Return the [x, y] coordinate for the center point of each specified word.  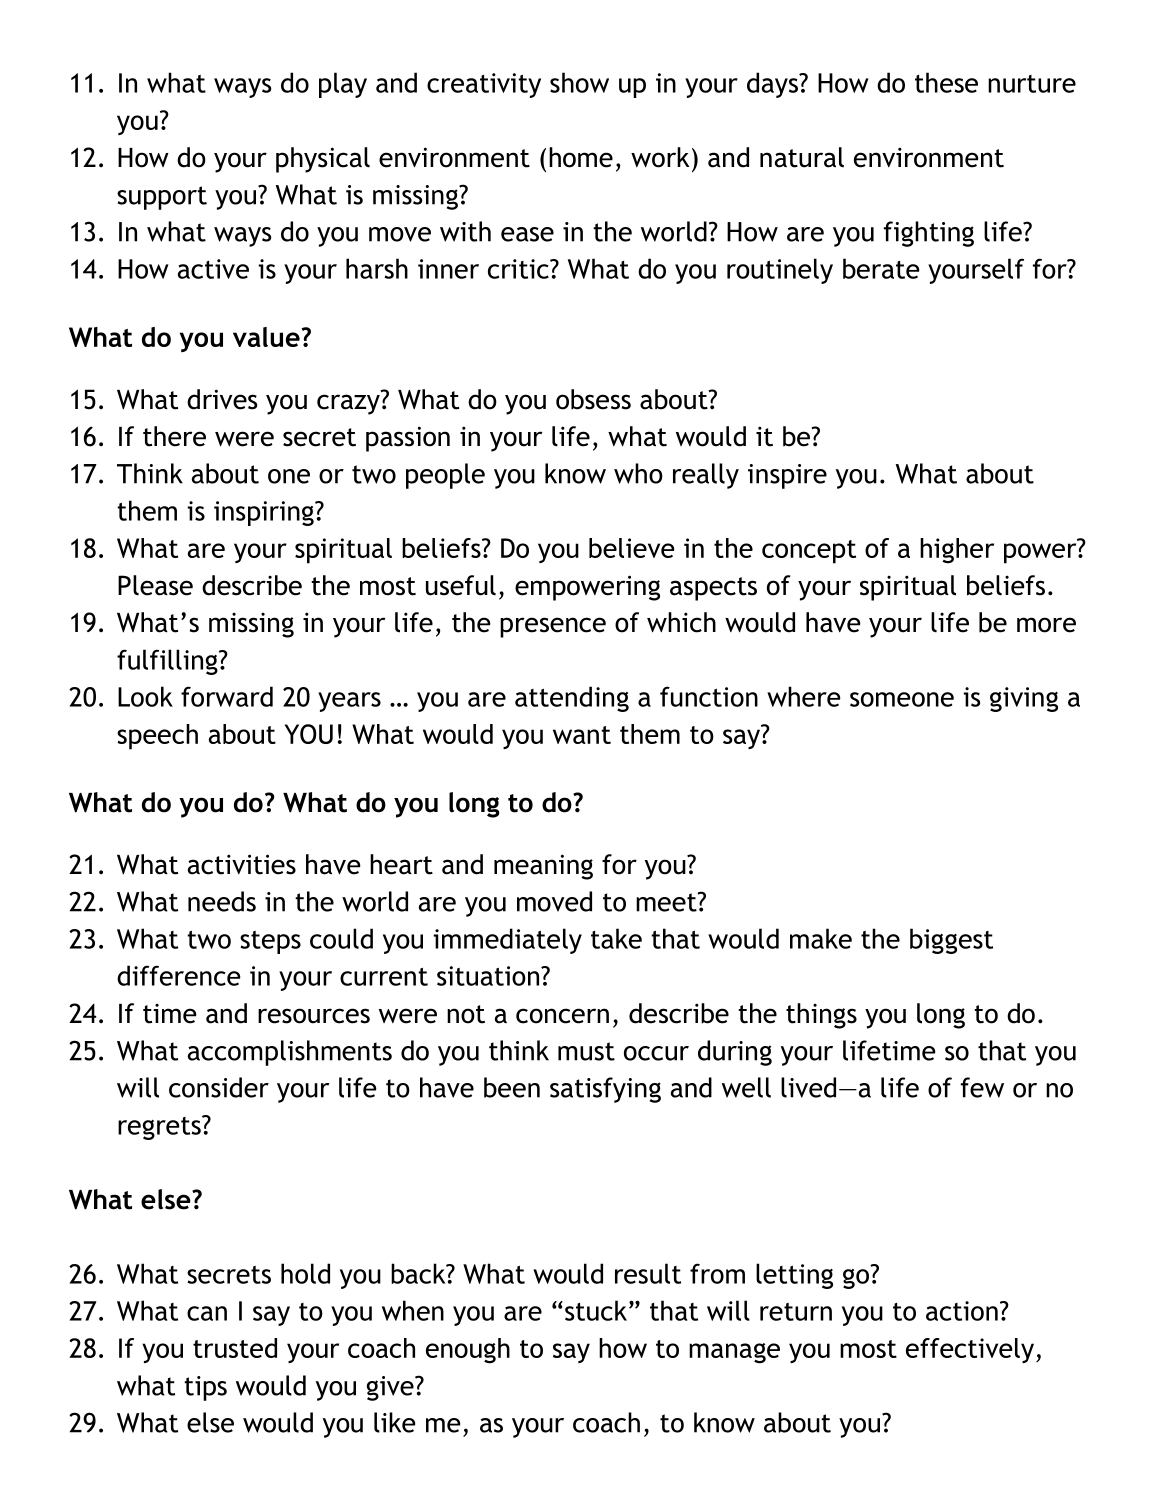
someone [902, 699]
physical [323, 160]
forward [227, 696]
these [946, 82]
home [581, 157]
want [582, 735]
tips [205, 1388]
